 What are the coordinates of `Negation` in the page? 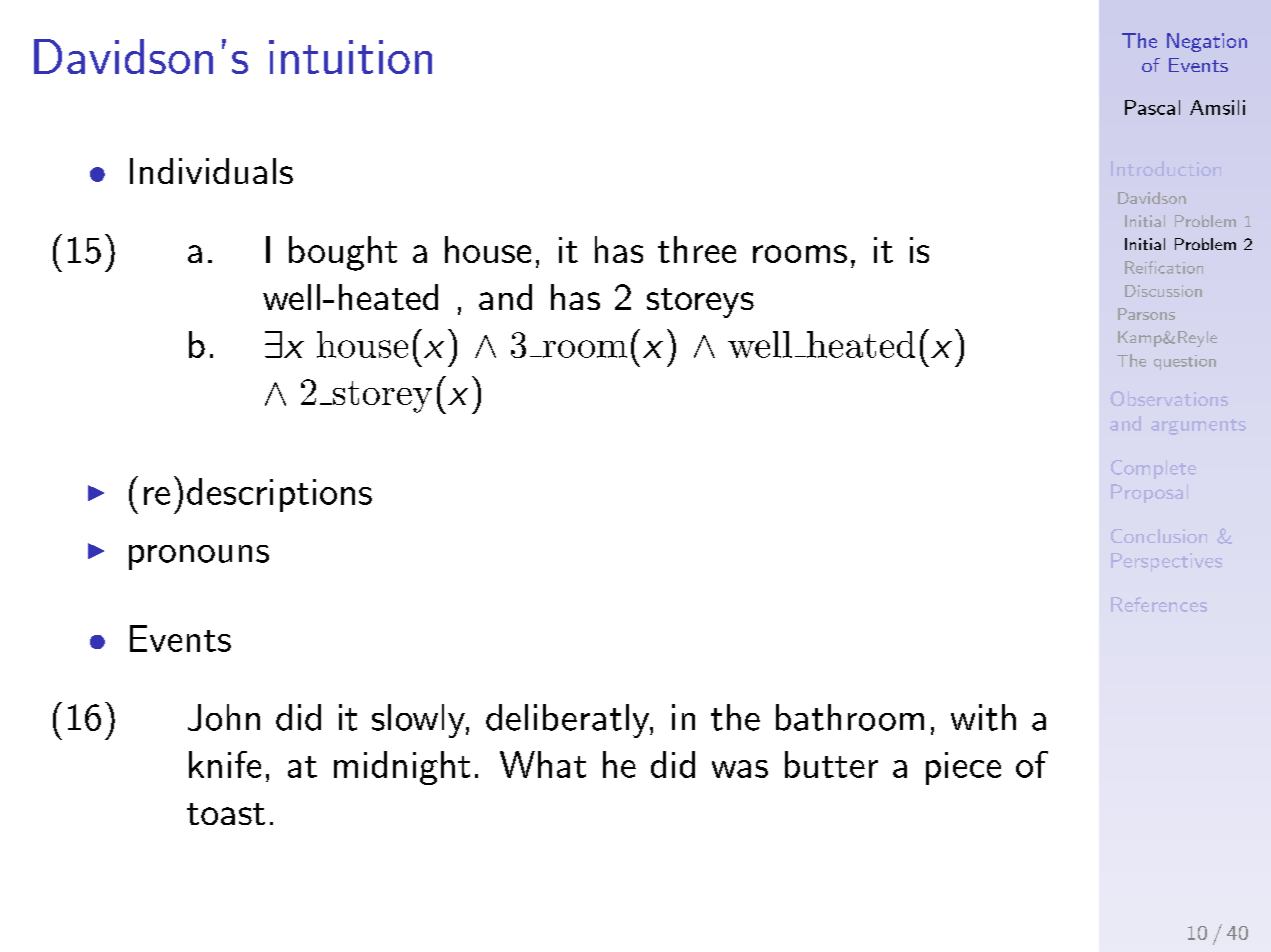 It's located at (1207, 42).
